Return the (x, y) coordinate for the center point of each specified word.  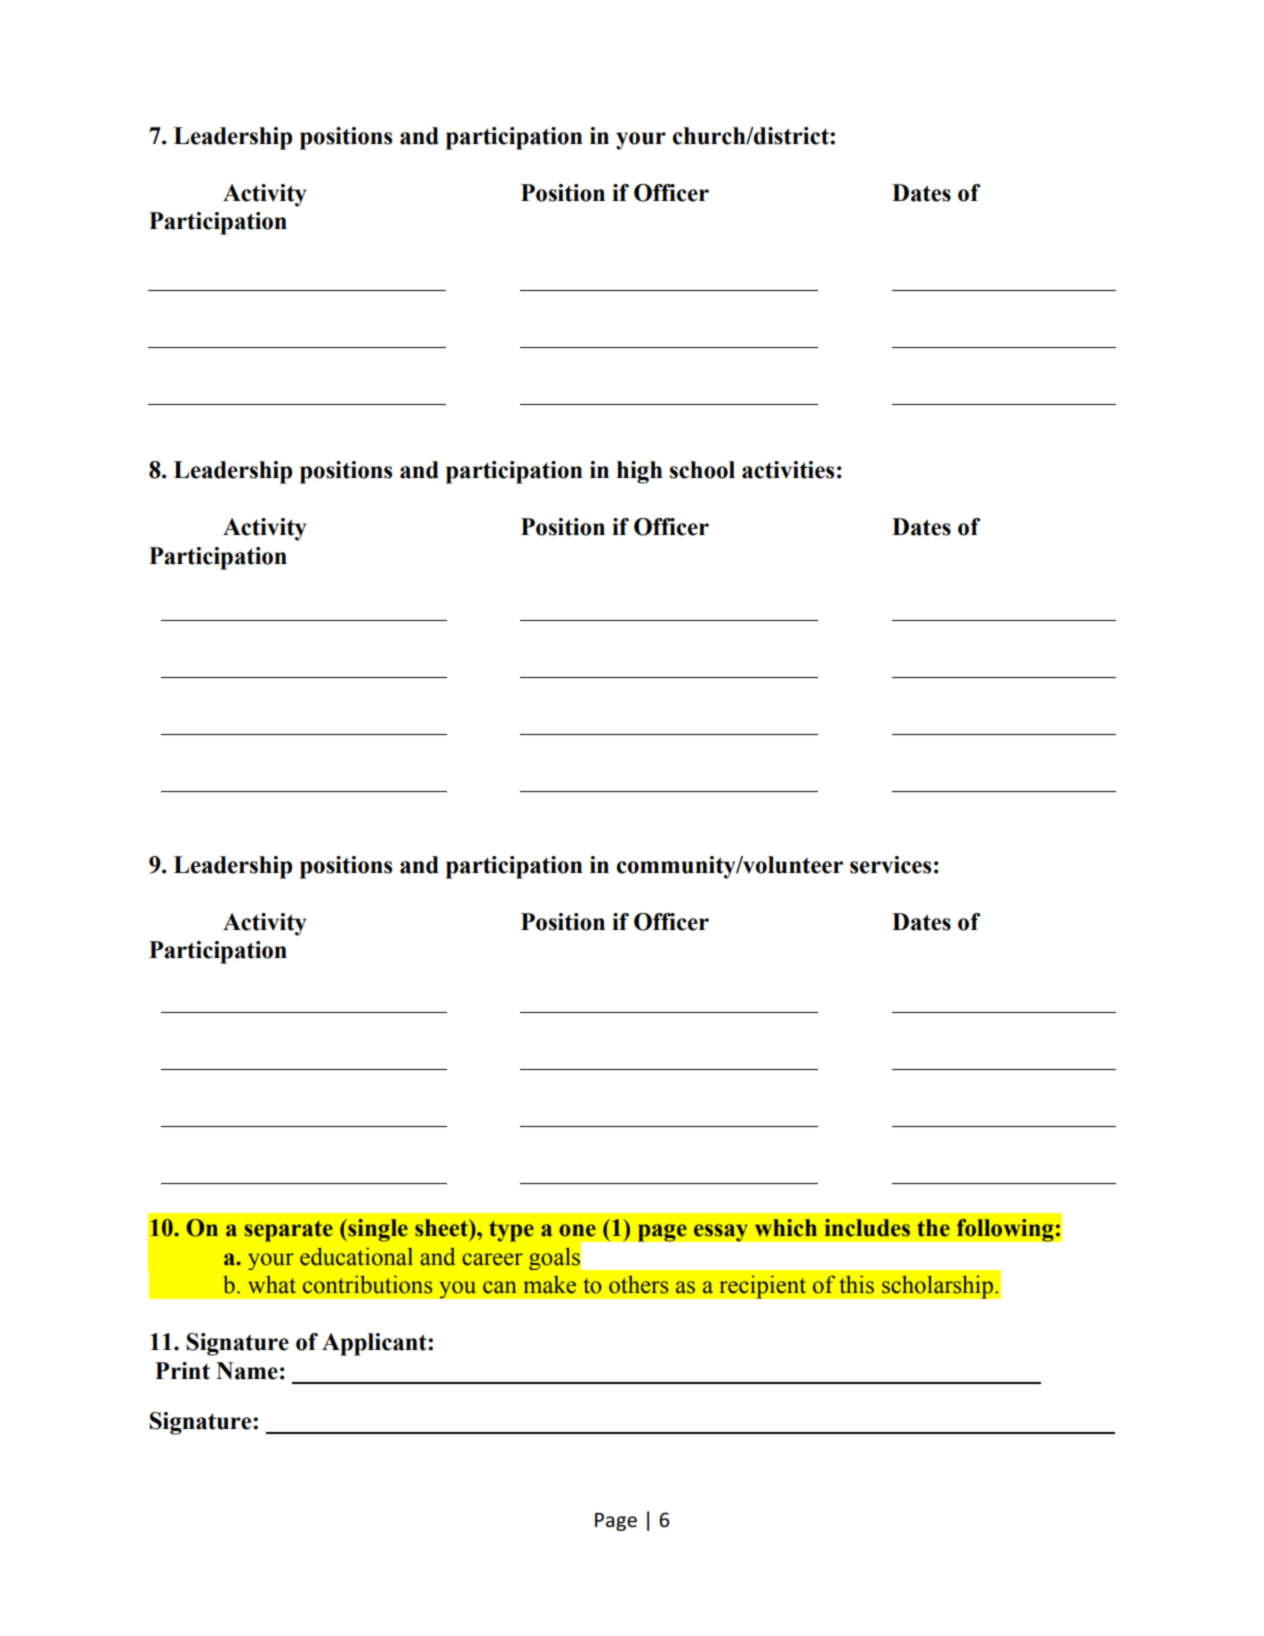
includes (867, 1228)
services (891, 865)
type (511, 1231)
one (577, 1230)
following (1006, 1230)
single (377, 1230)
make (550, 1285)
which (786, 1228)
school (702, 470)
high (640, 472)
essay (720, 1233)
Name (247, 1371)
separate (289, 1231)
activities (788, 470)
